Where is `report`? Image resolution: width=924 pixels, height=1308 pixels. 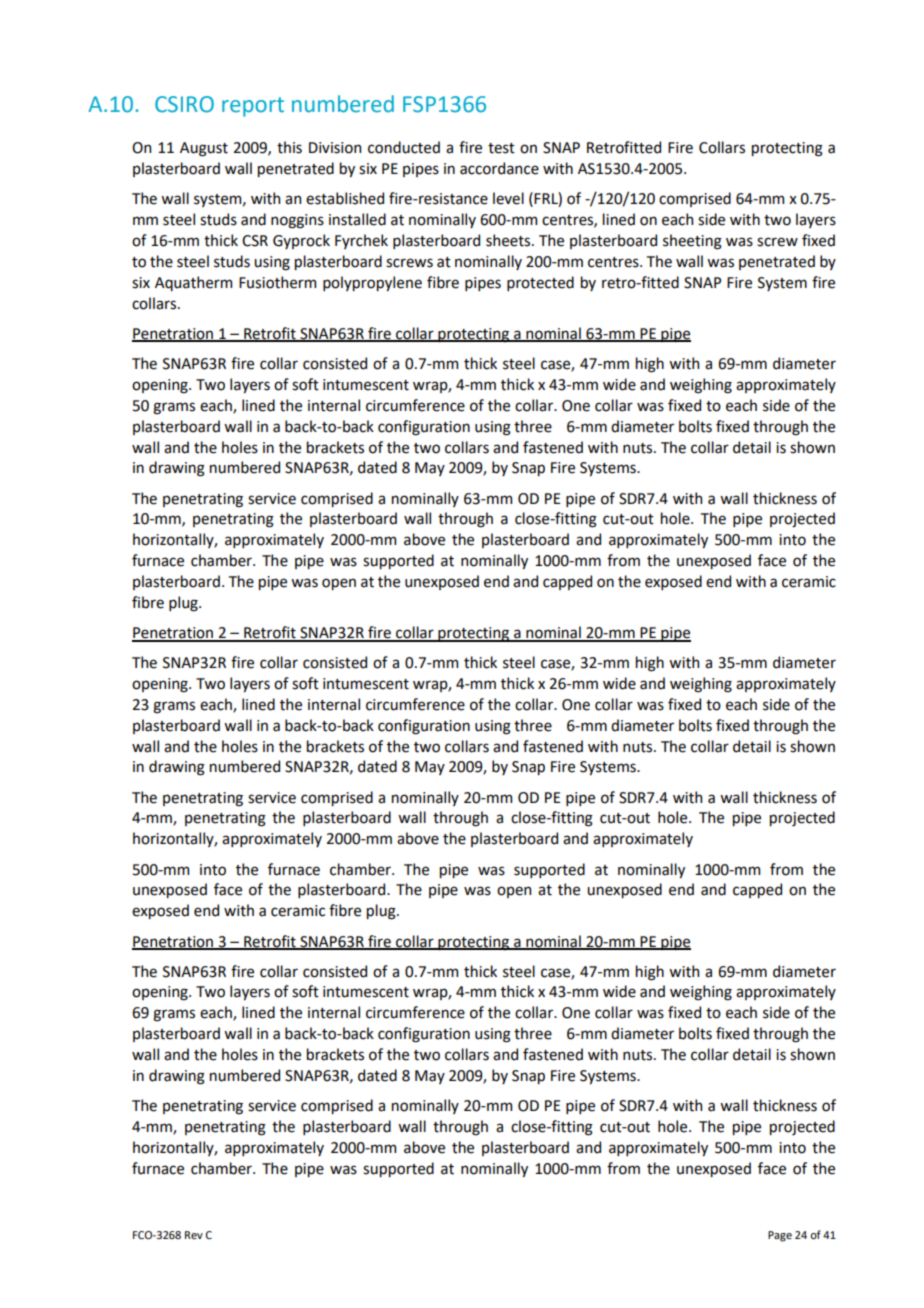
report is located at coordinates (253, 107).
